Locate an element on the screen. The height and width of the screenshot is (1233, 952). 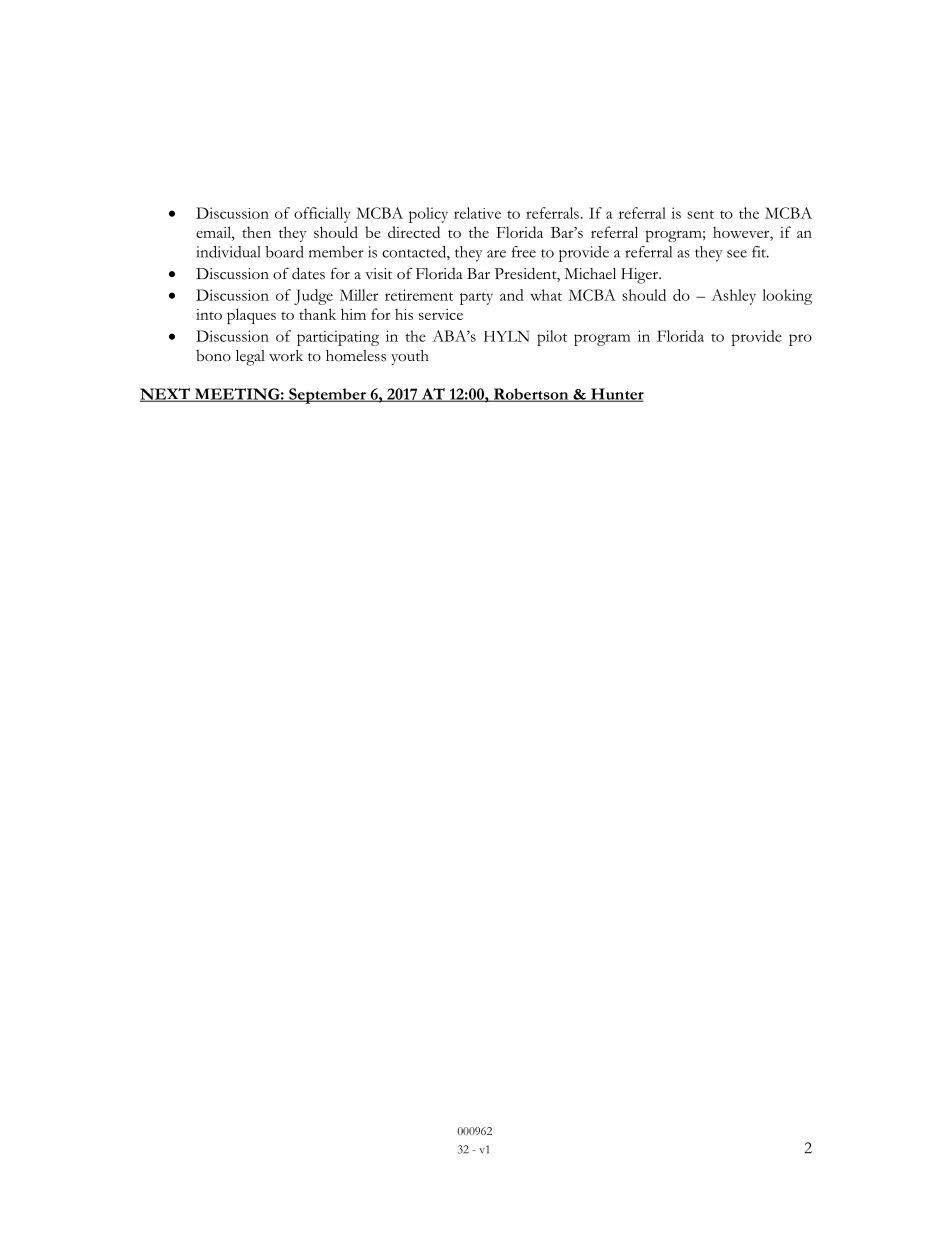
into is located at coordinates (209, 314).
